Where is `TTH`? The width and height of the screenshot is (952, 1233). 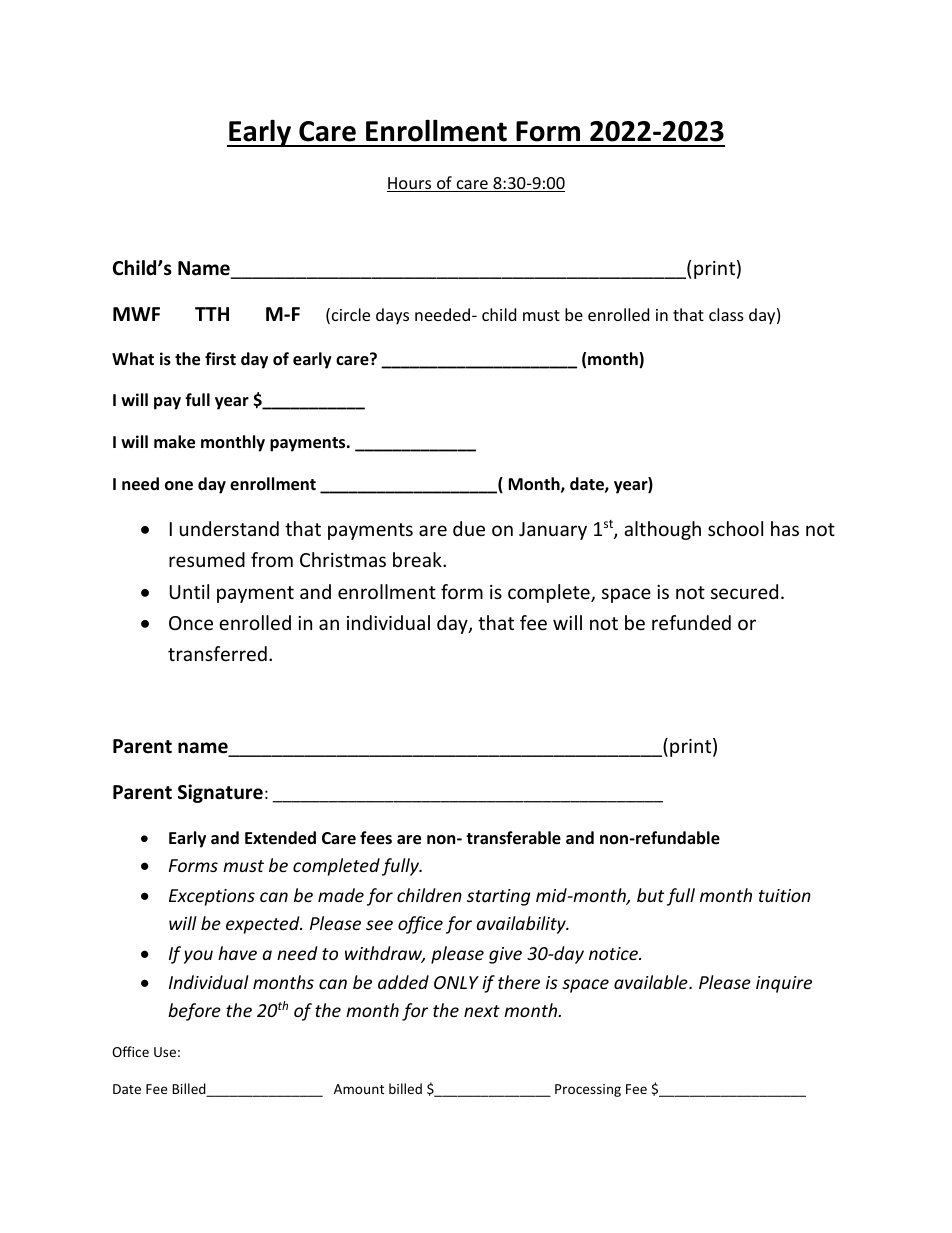 TTH is located at coordinates (212, 314).
